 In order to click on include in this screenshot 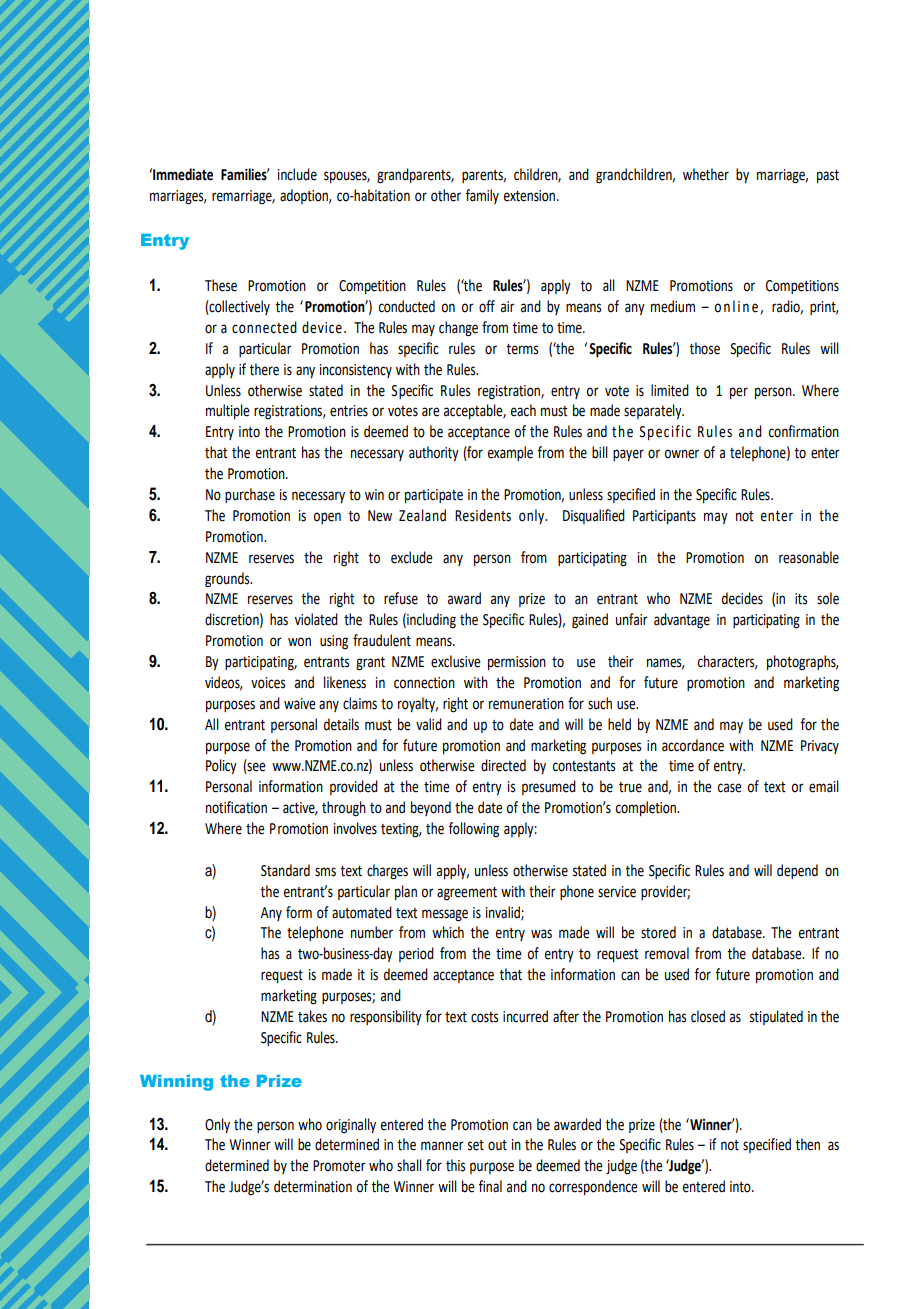, I will do `click(297, 174)`.
